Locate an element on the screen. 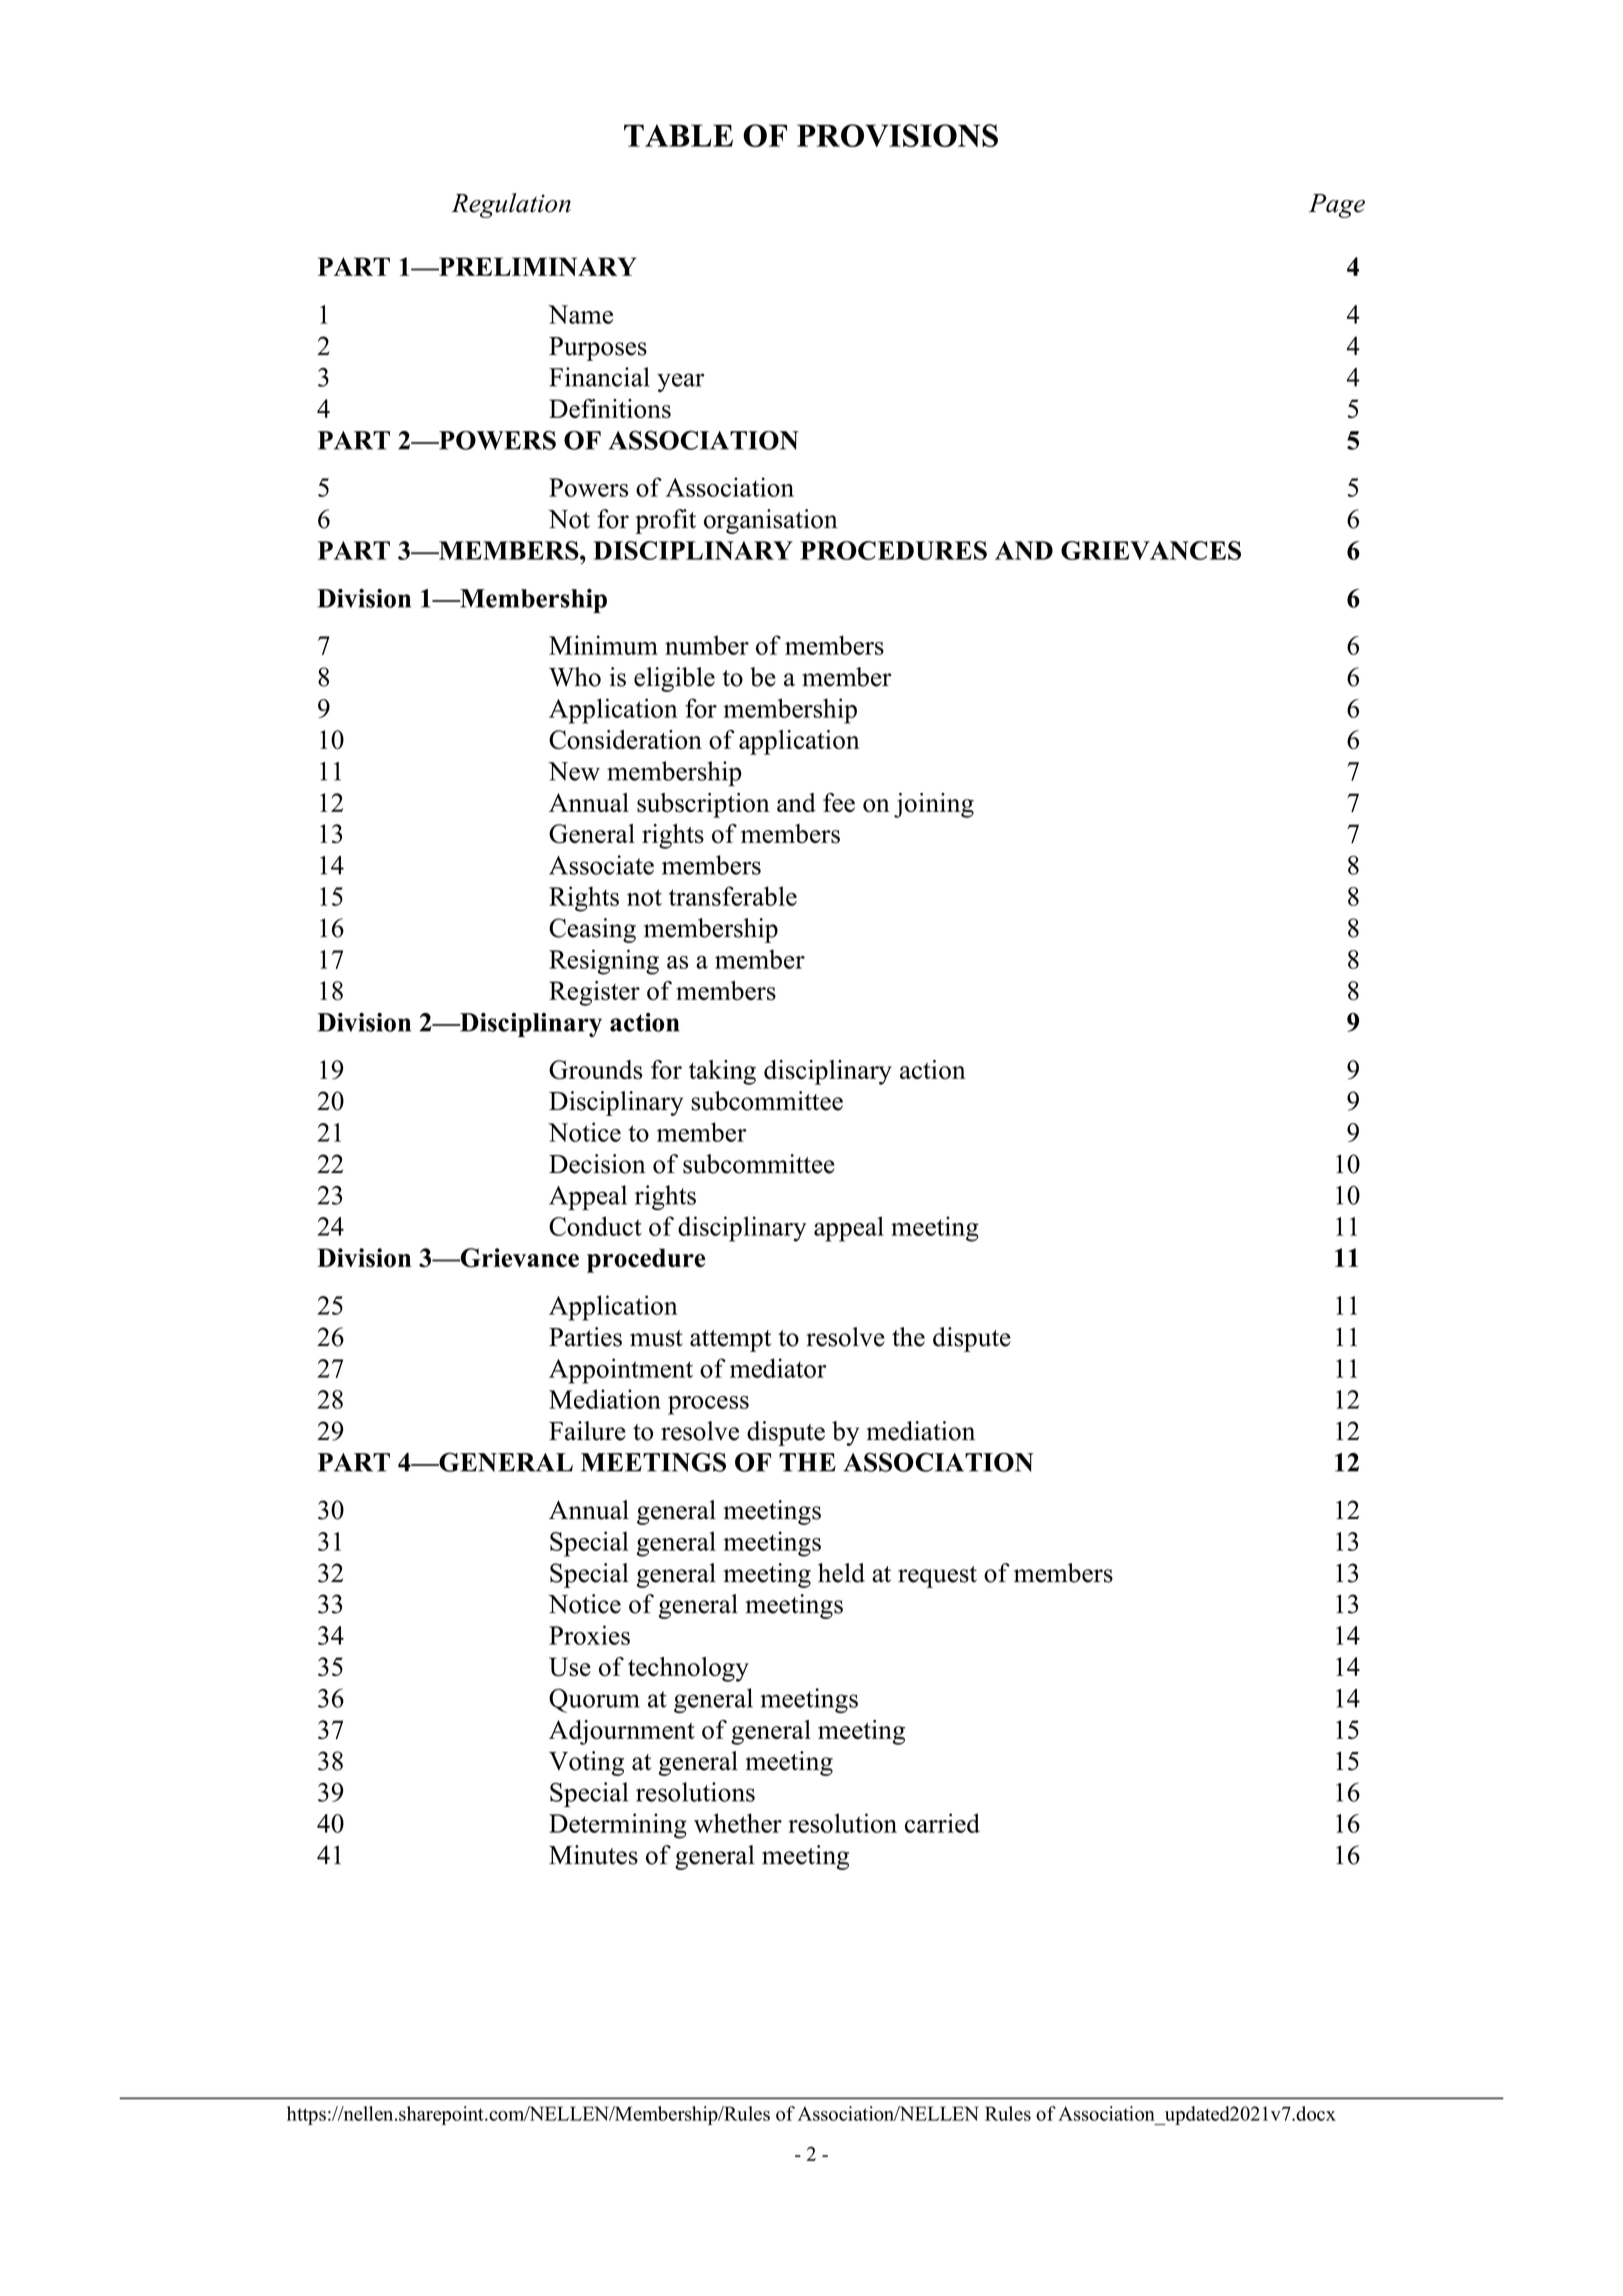  carried is located at coordinates (942, 1823).
